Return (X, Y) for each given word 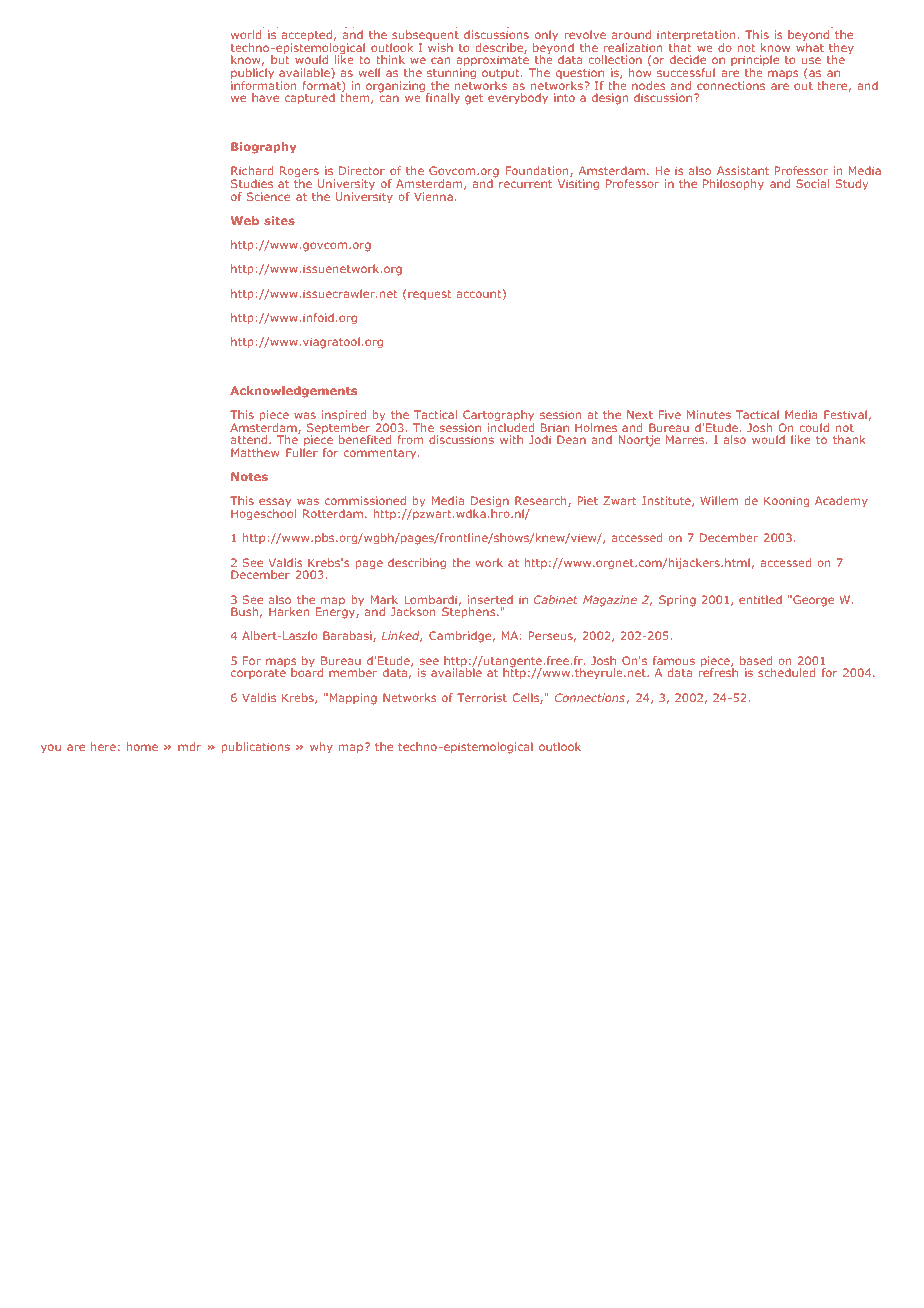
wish (440, 47)
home (142, 746)
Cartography (498, 417)
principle (755, 62)
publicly (252, 75)
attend (250, 439)
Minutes (709, 414)
